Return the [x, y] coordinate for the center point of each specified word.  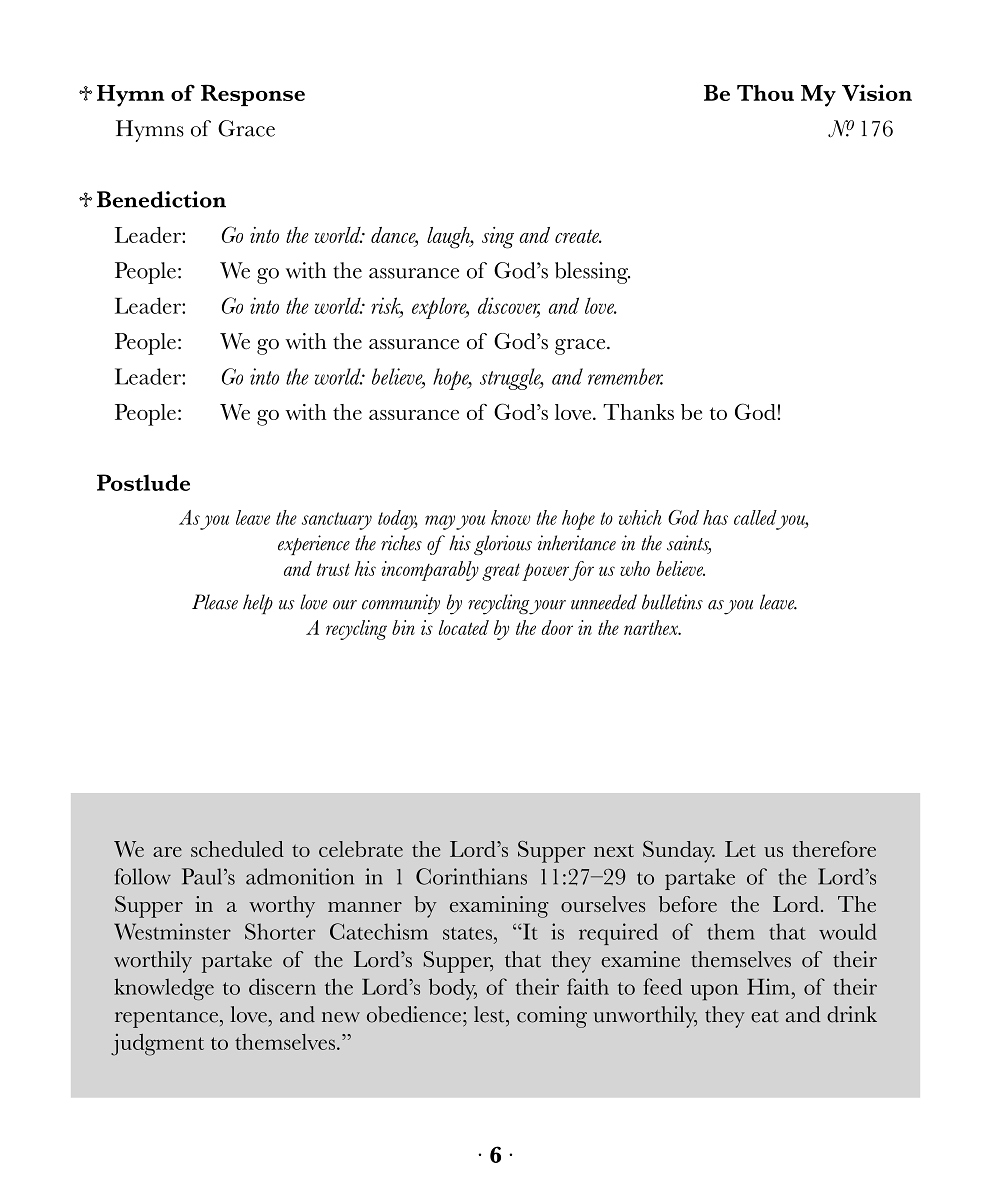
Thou [765, 93]
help [258, 604]
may [440, 522]
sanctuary [337, 521]
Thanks [638, 412]
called [755, 517]
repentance [168, 1019]
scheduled [237, 849]
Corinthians [471, 876]
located [464, 627]
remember [625, 376]
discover [509, 306]
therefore [834, 849]
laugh [449, 238]
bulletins [672, 602]
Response [253, 95]
